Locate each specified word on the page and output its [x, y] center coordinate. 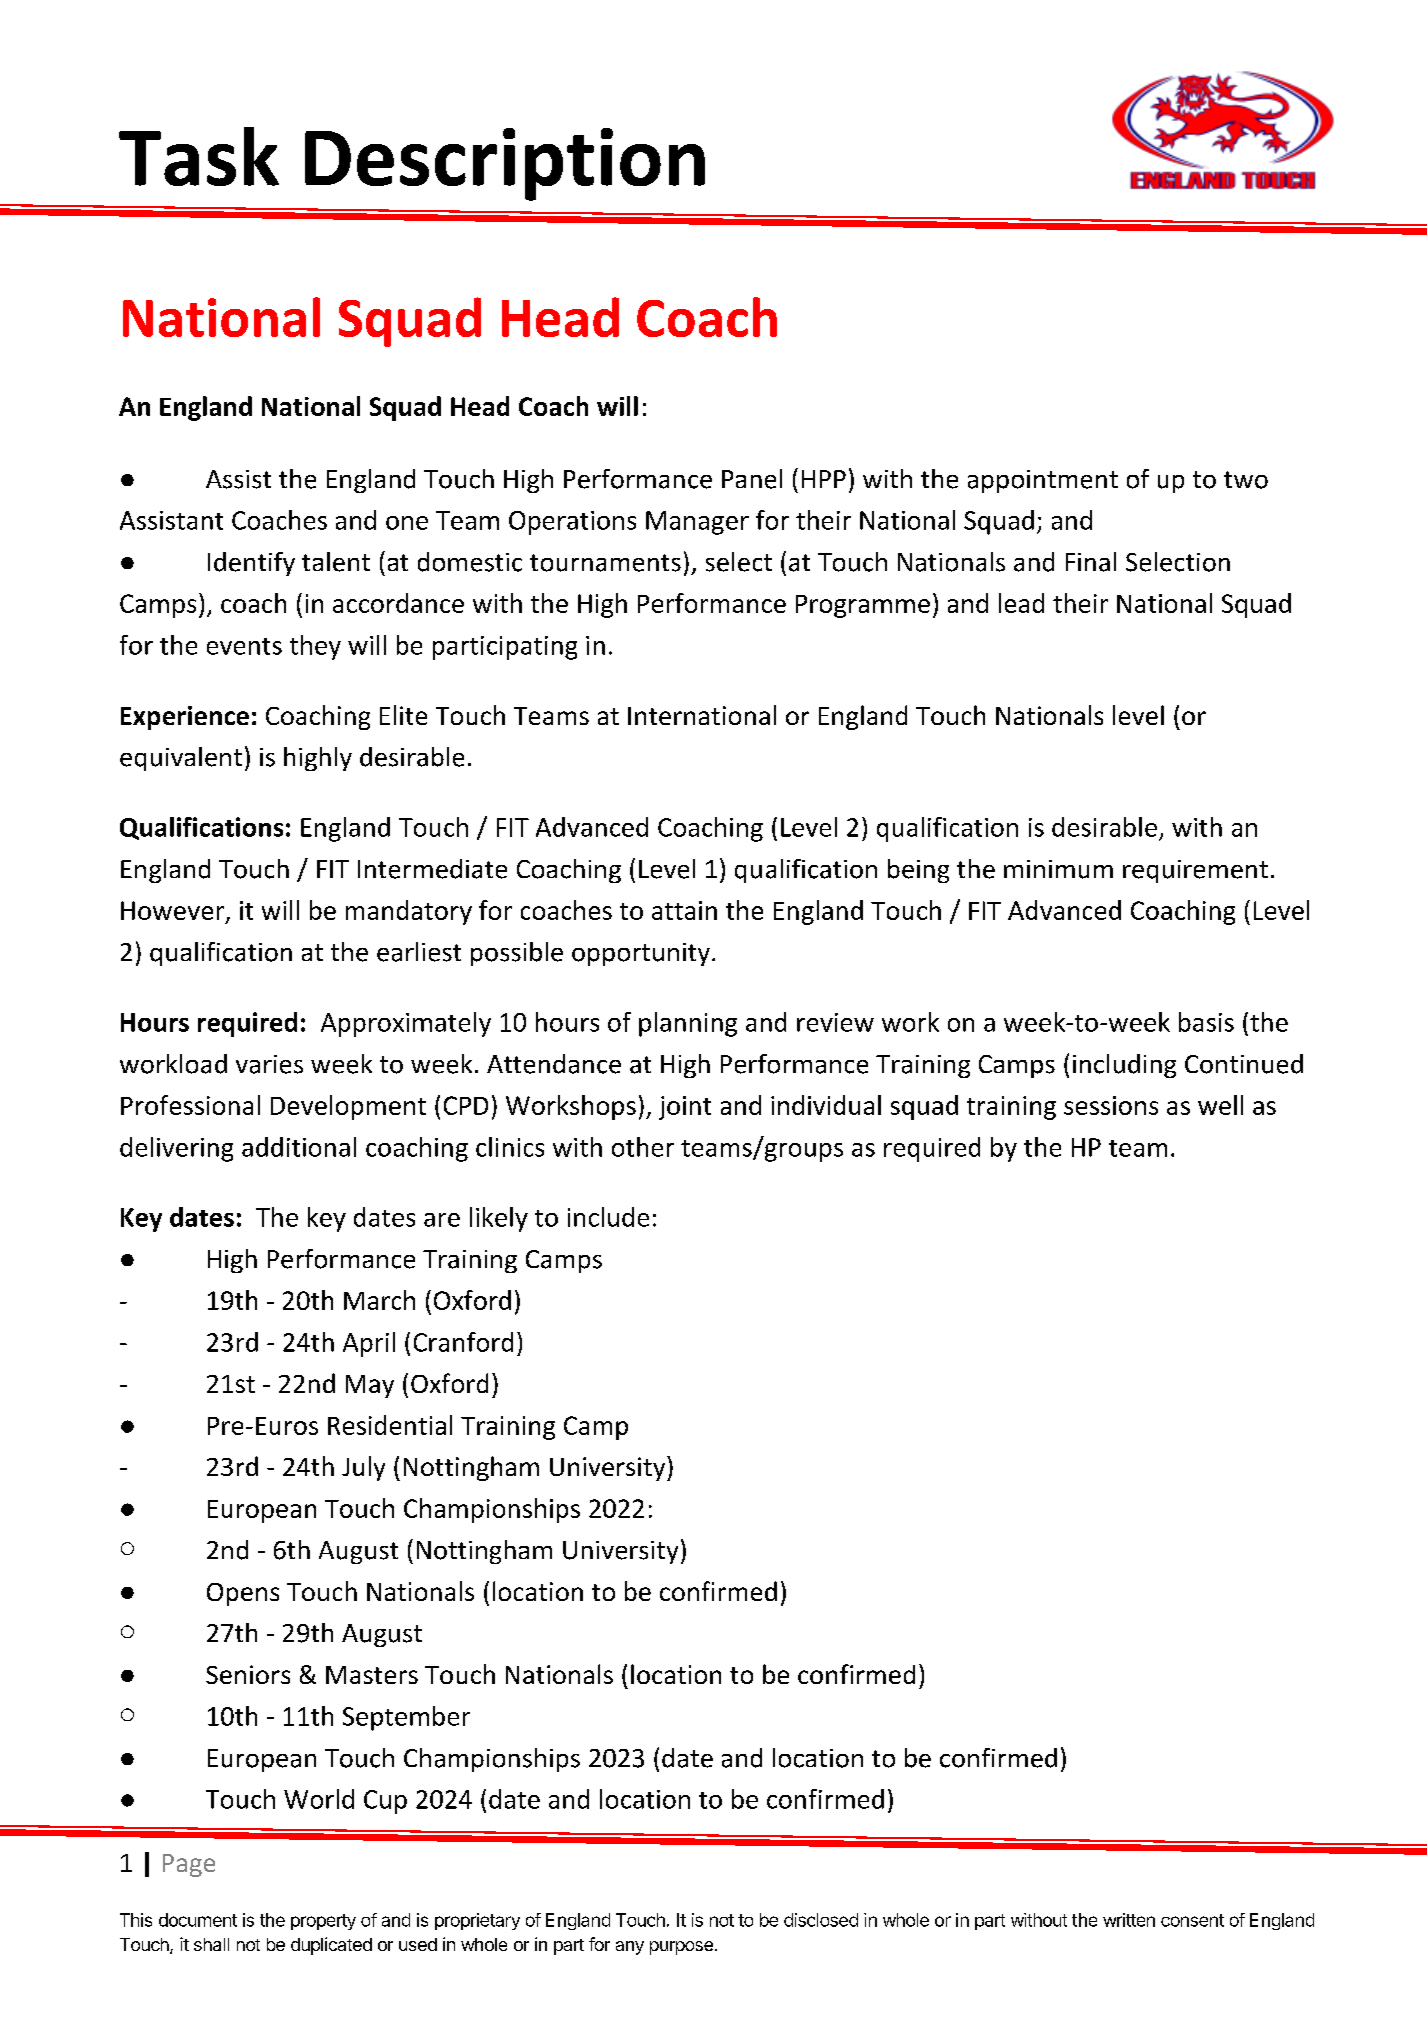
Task [199, 156]
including [1124, 1066]
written [1129, 1920]
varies [269, 1064]
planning [688, 1024]
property [323, 1922]
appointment [1043, 481]
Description [505, 164]
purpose [681, 1948]
